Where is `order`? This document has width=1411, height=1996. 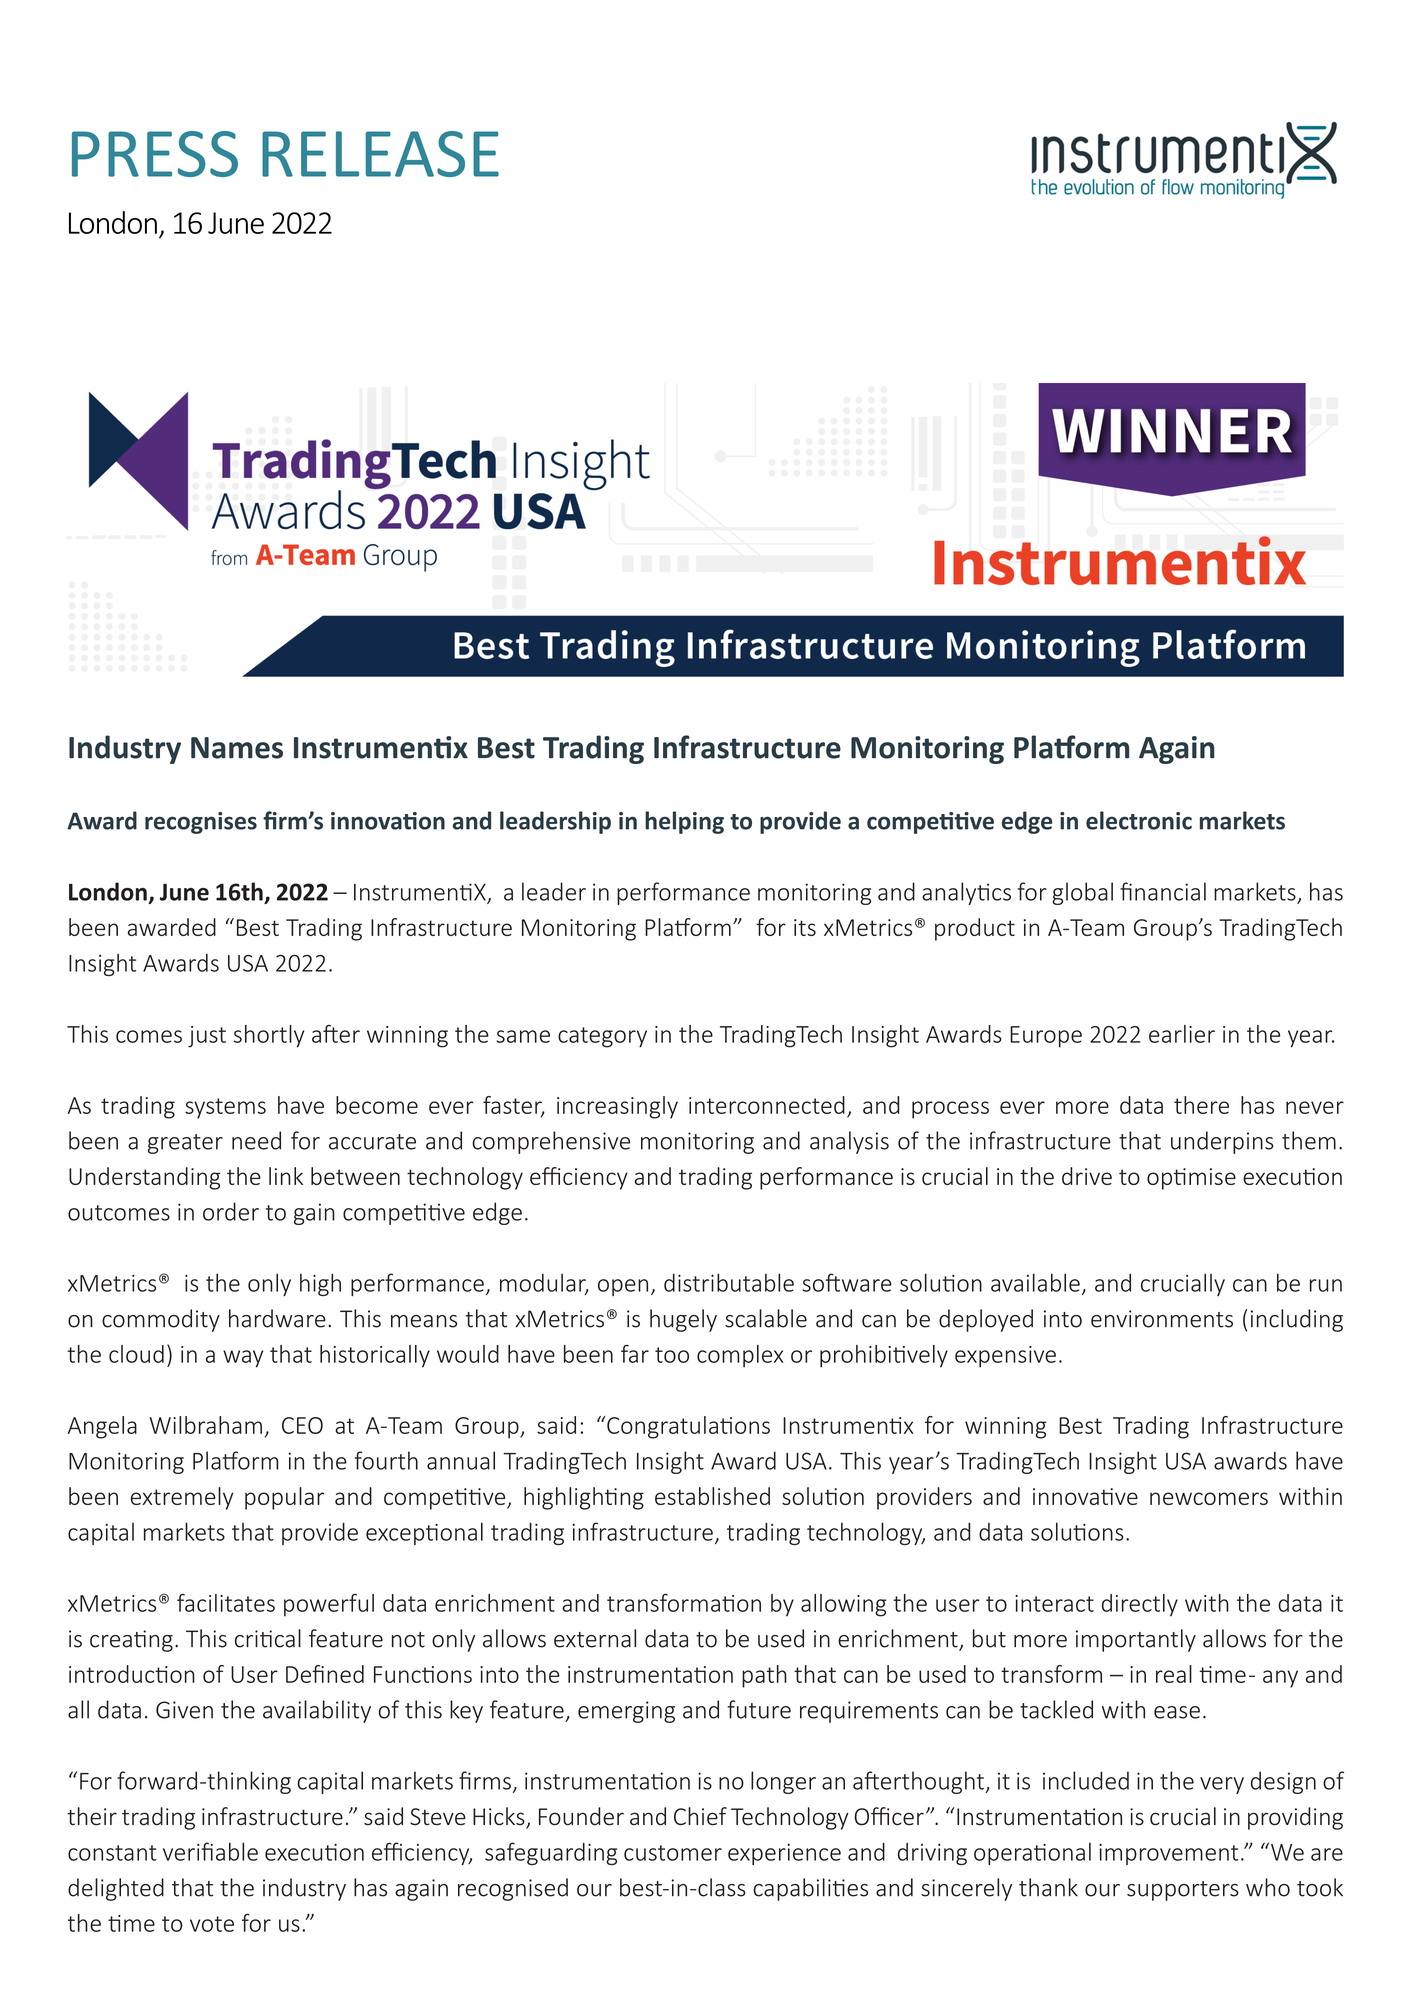
order is located at coordinates (231, 1211).
